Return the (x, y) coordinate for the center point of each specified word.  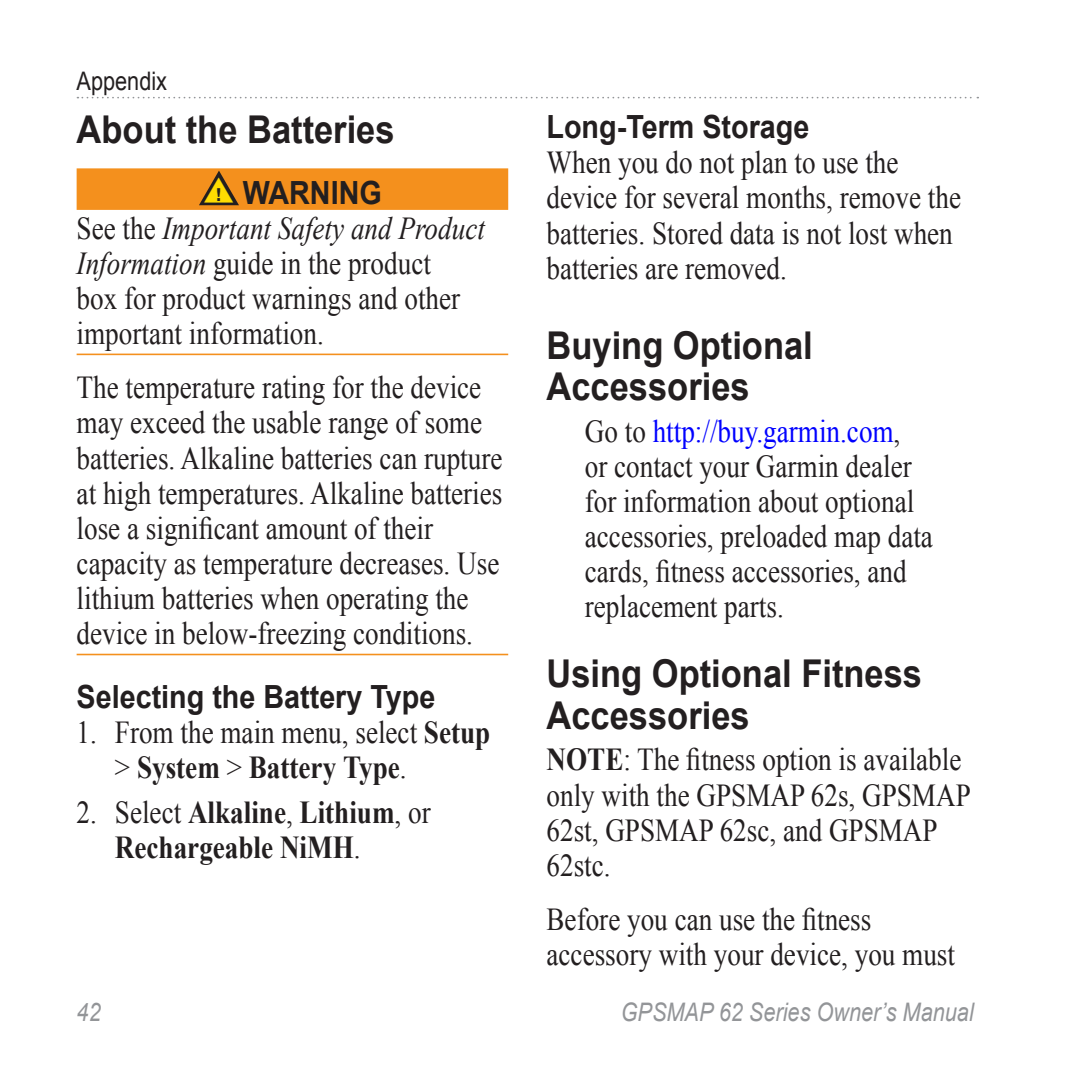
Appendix (122, 84)
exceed (168, 422)
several (701, 197)
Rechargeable (194, 850)
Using (594, 677)
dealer (879, 466)
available (912, 759)
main (247, 732)
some (454, 426)
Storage (756, 129)
